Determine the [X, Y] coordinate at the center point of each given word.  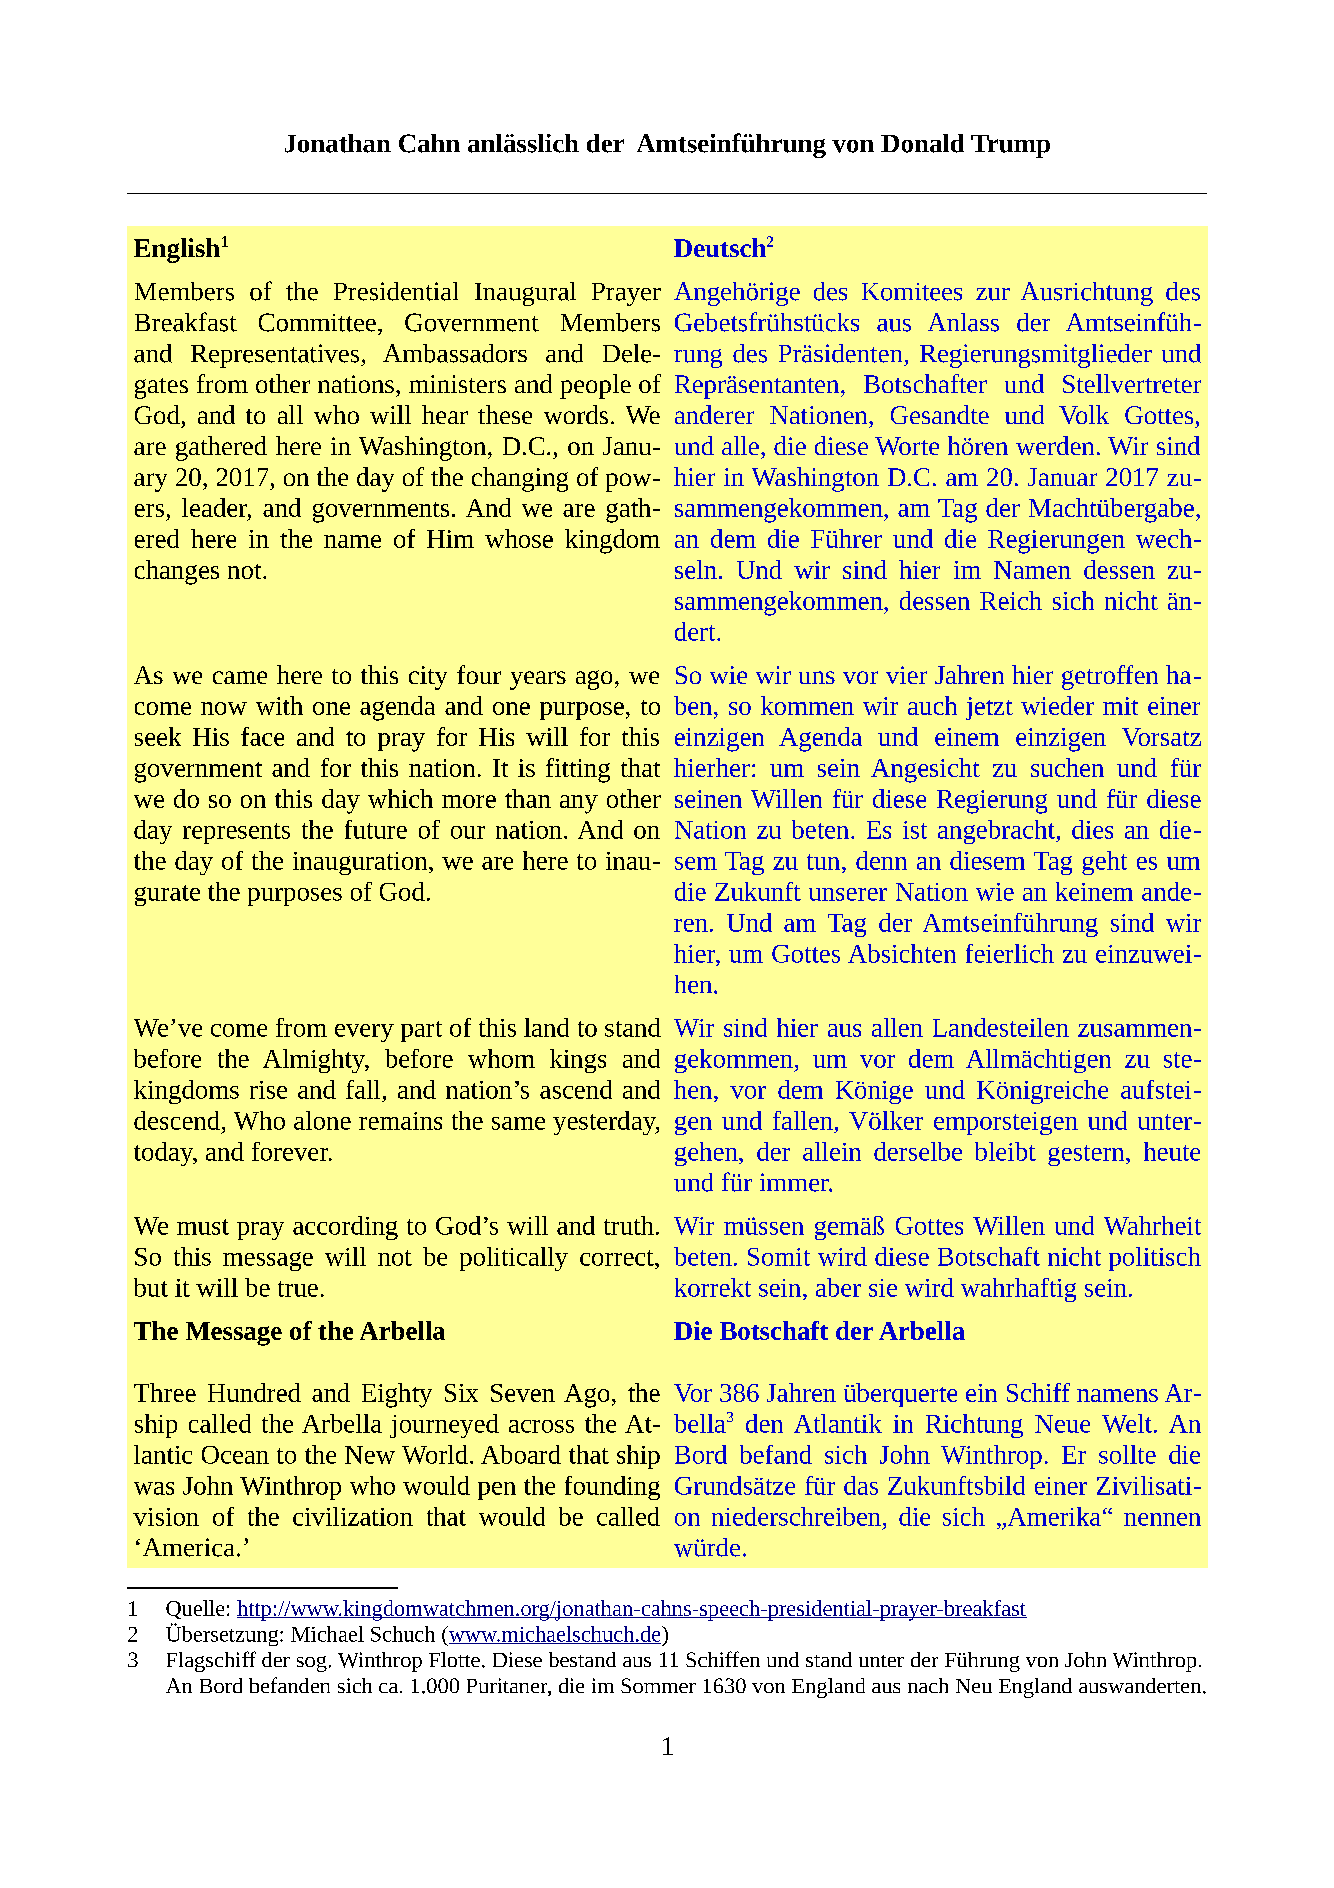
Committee [317, 322]
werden [1055, 445]
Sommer [658, 1685]
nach [928, 1685]
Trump [1010, 146]
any [579, 804]
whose [519, 538]
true [298, 1289]
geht [1104, 863]
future [376, 829]
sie [883, 1288]
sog [312, 1664]
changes [177, 572]
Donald [922, 143]
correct [618, 1258]
